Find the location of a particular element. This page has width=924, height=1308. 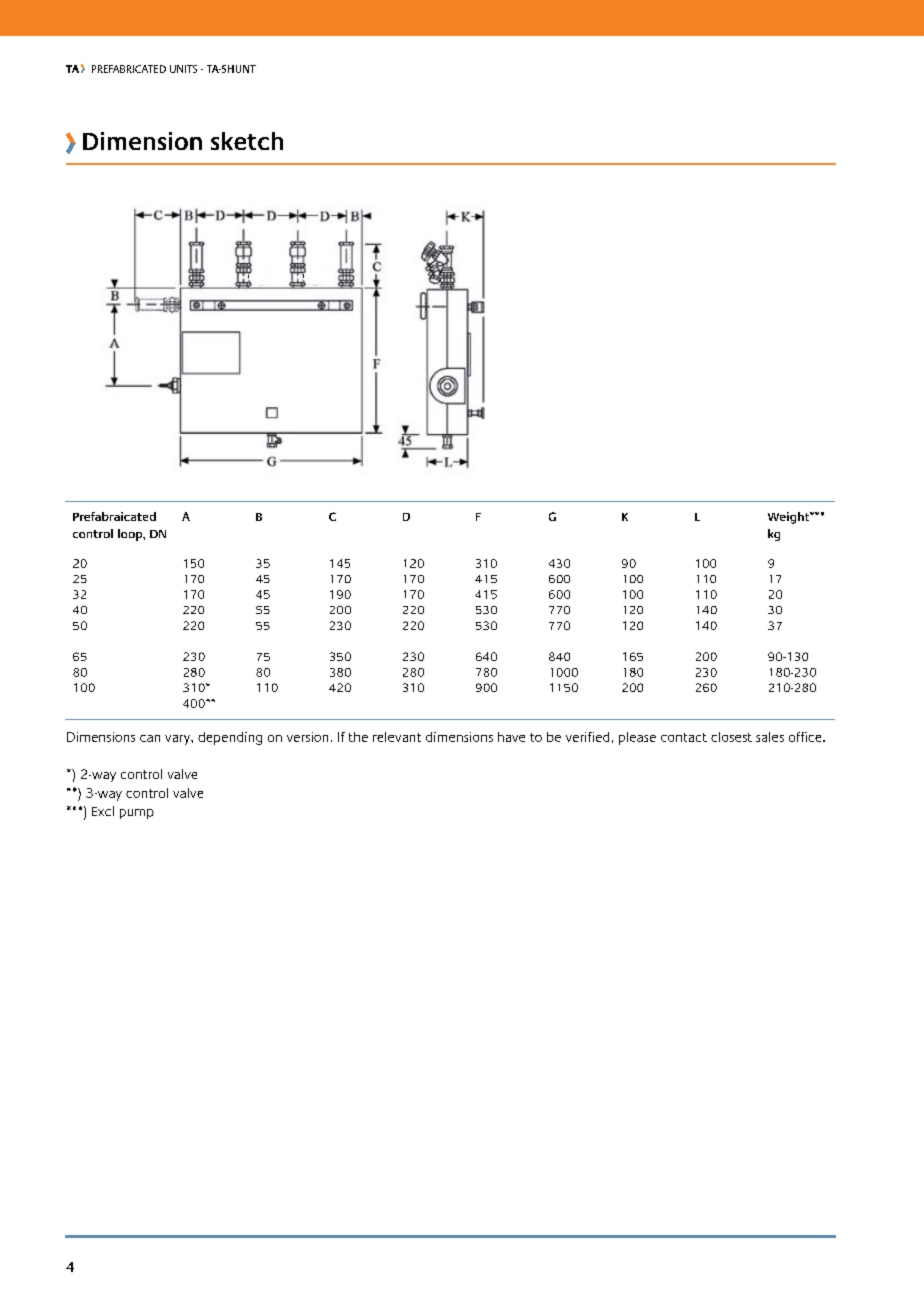

closest is located at coordinates (731, 737).
